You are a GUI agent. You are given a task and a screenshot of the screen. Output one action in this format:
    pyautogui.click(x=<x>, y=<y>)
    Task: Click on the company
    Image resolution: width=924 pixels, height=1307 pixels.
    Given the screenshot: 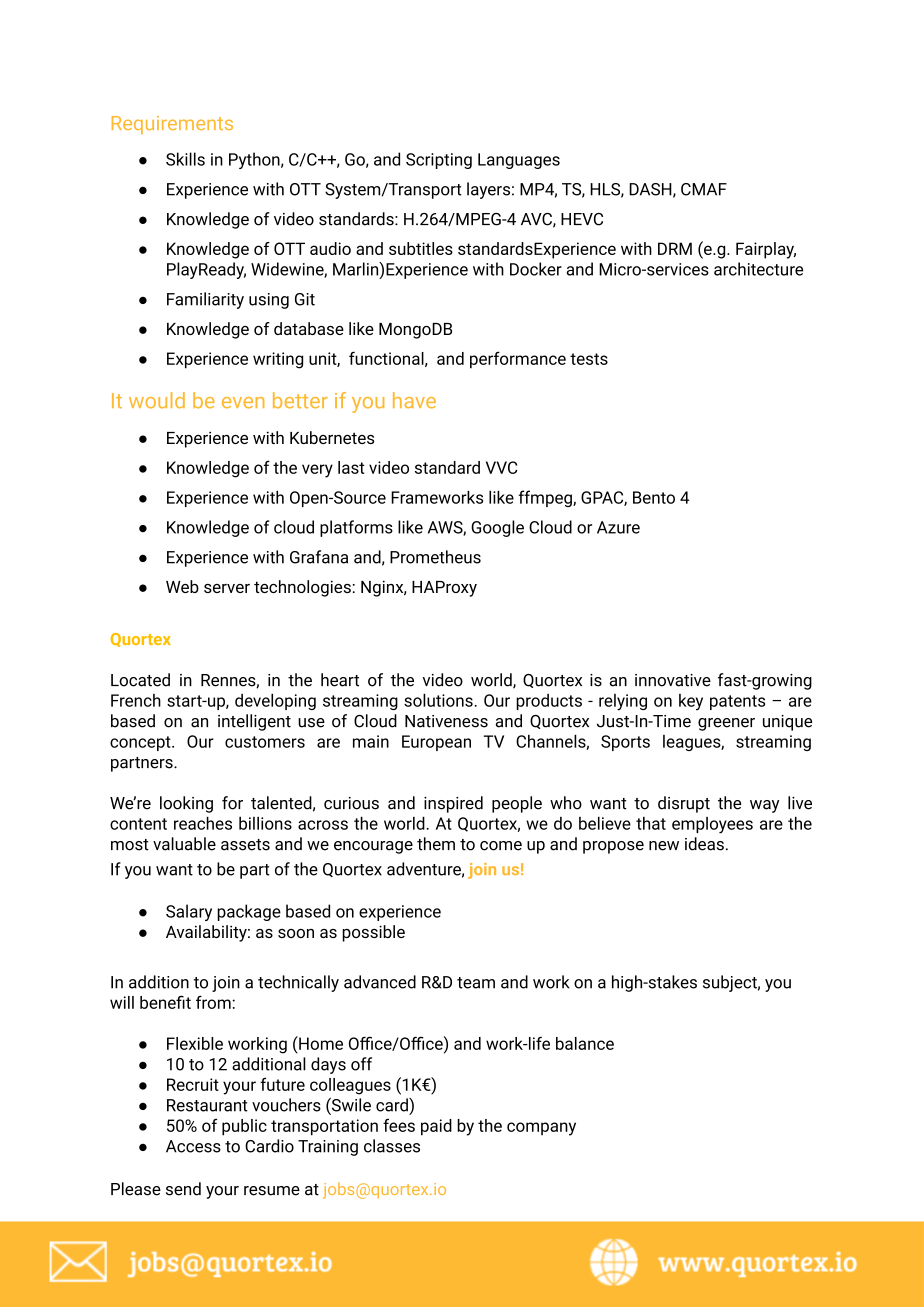 What is the action you would take?
    pyautogui.click(x=541, y=1129)
